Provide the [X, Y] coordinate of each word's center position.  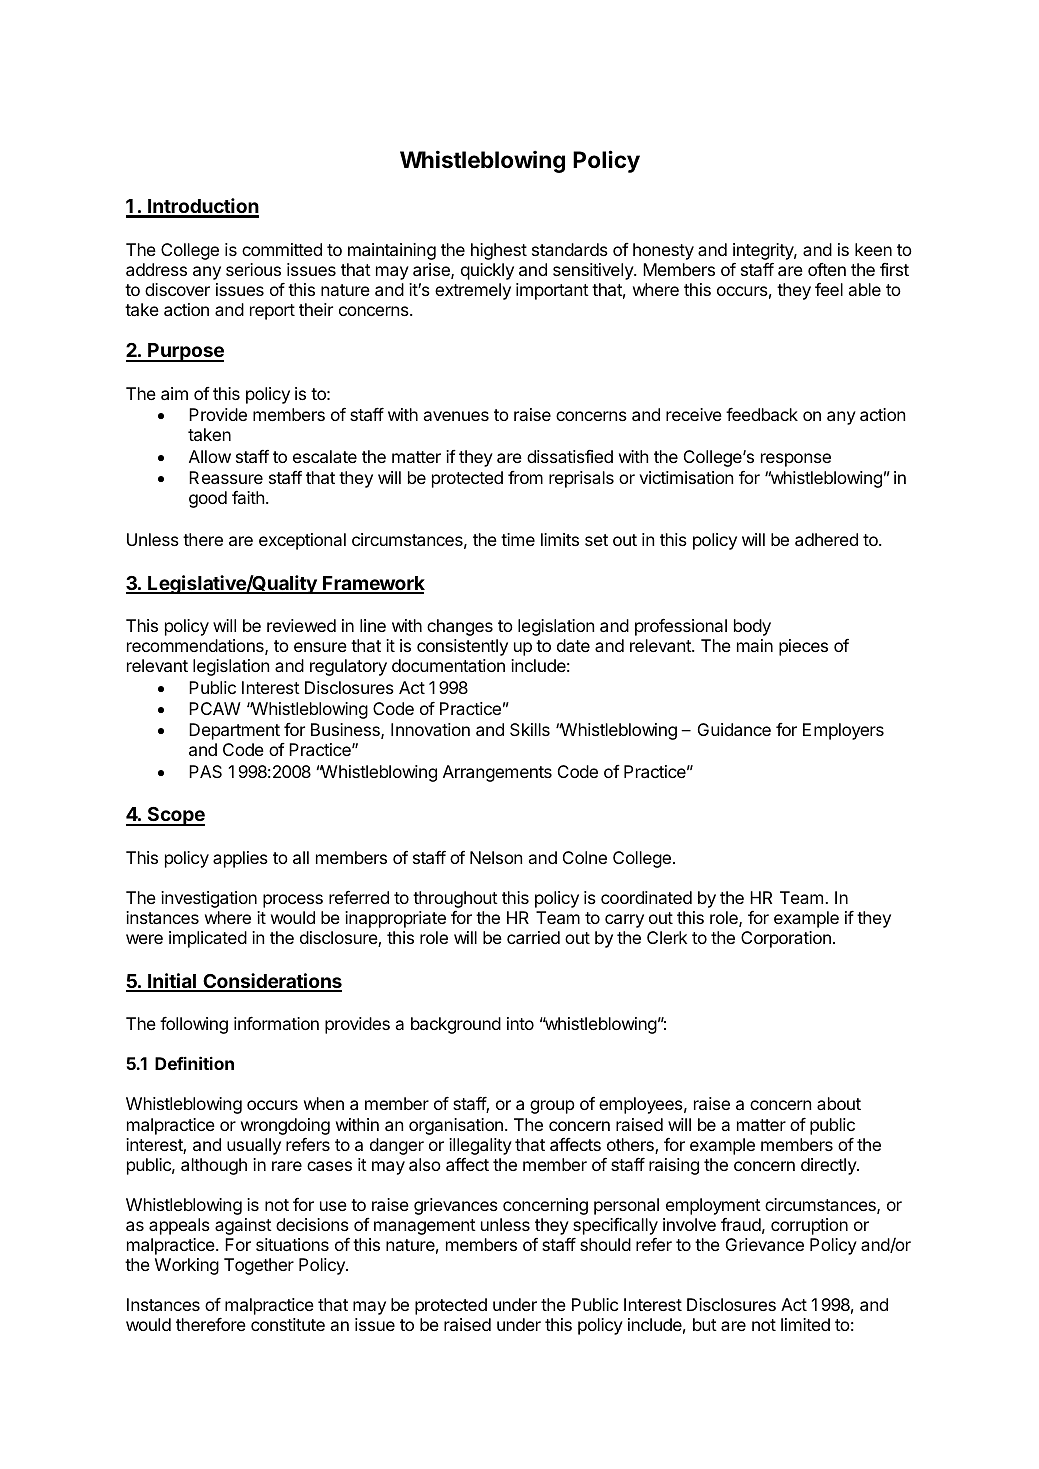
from [525, 477]
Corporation [786, 939]
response [796, 460]
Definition [194, 1063]
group [552, 1107]
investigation [209, 899]
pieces [803, 647]
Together [259, 1266]
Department [234, 731]
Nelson [496, 857]
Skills [530, 729]
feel [829, 289]
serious [253, 269]
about [839, 1103]
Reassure [226, 477]
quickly [487, 271]
